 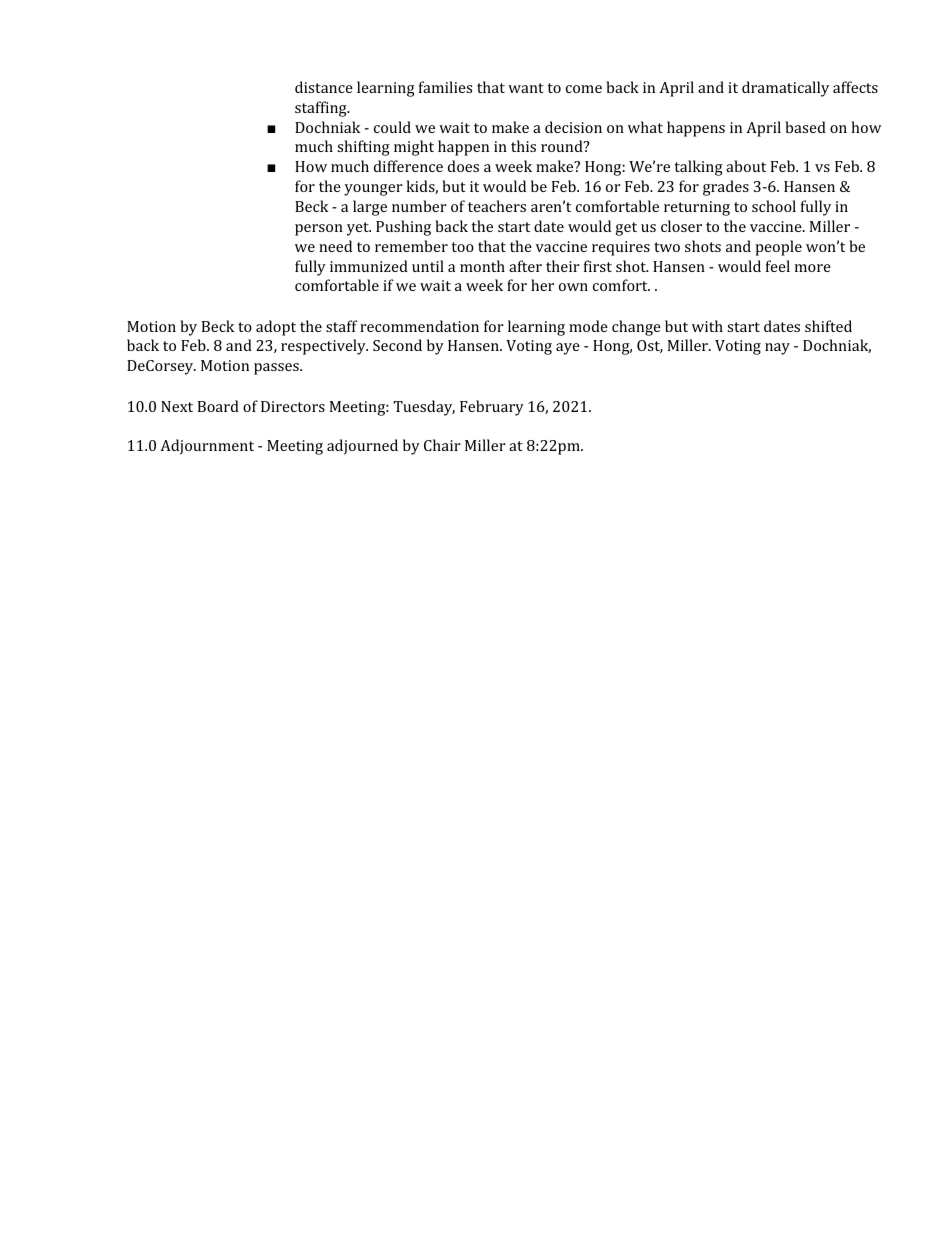 What do you see at coordinates (492, 408) in the screenshot?
I see `February` at bounding box center [492, 408].
